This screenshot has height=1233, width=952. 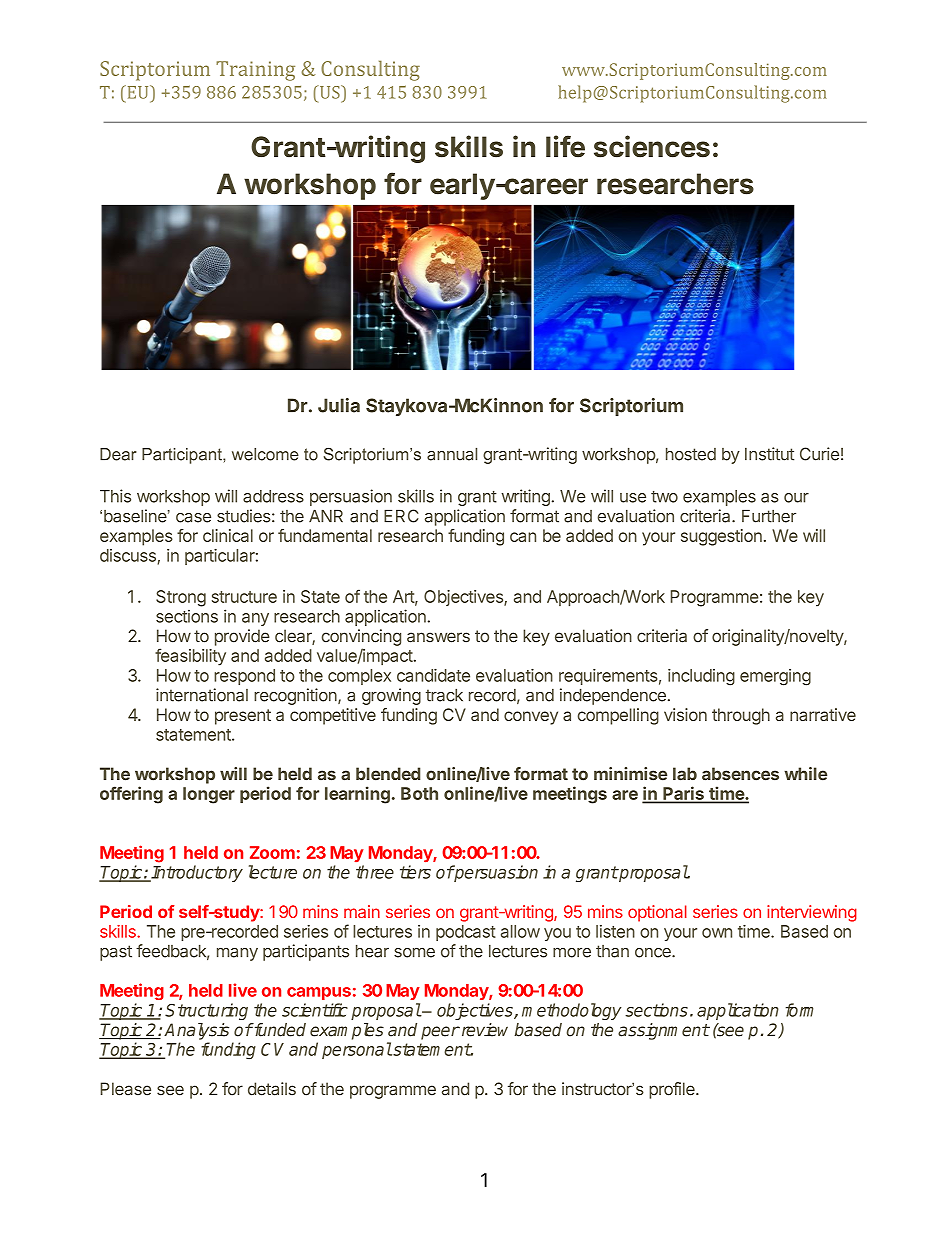 I want to click on through, so click(x=741, y=716).
